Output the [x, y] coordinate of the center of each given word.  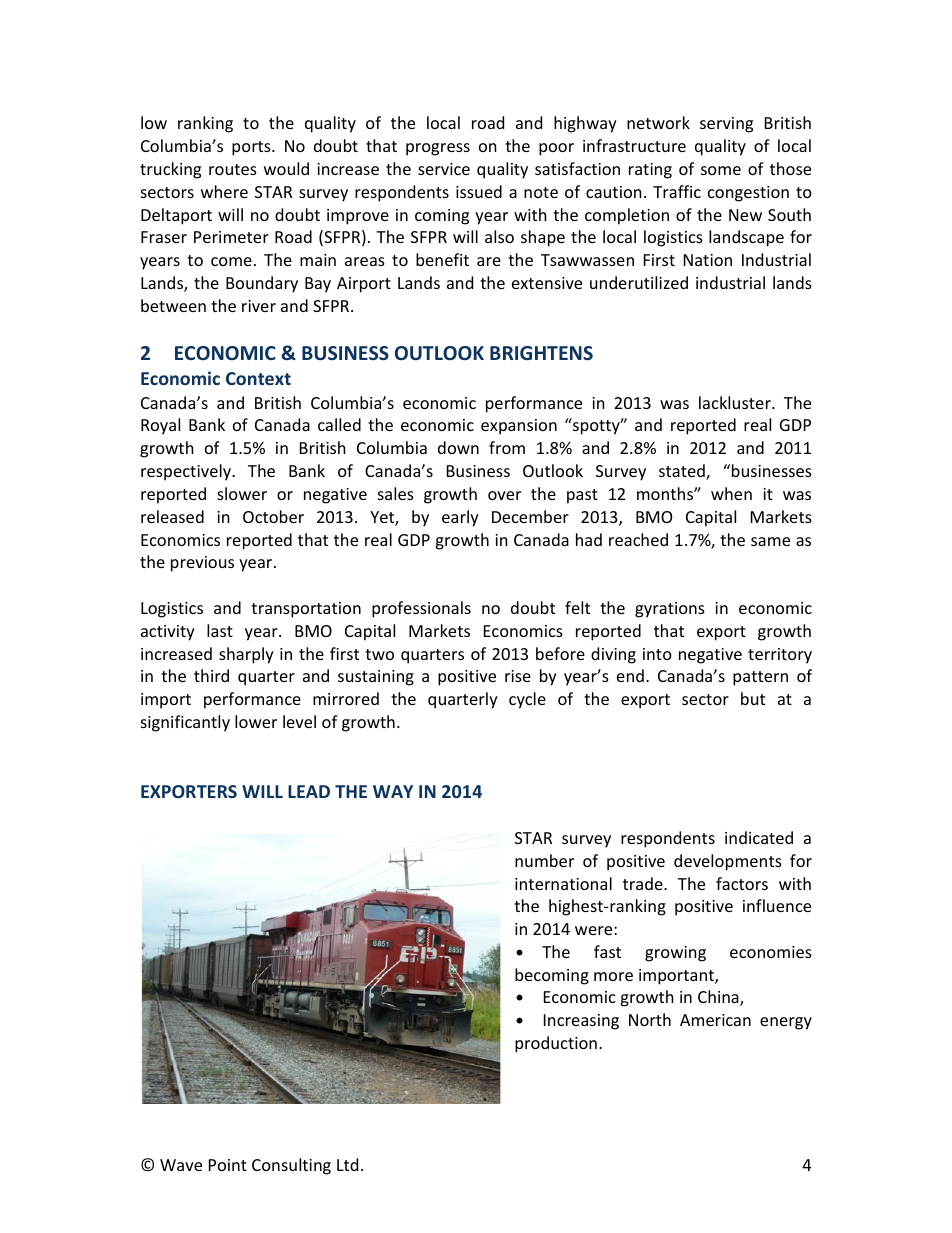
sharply [246, 655]
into [657, 654]
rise [518, 676]
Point [228, 1165]
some [721, 170]
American [715, 1020]
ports [252, 148]
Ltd [347, 1164]
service [444, 169]
